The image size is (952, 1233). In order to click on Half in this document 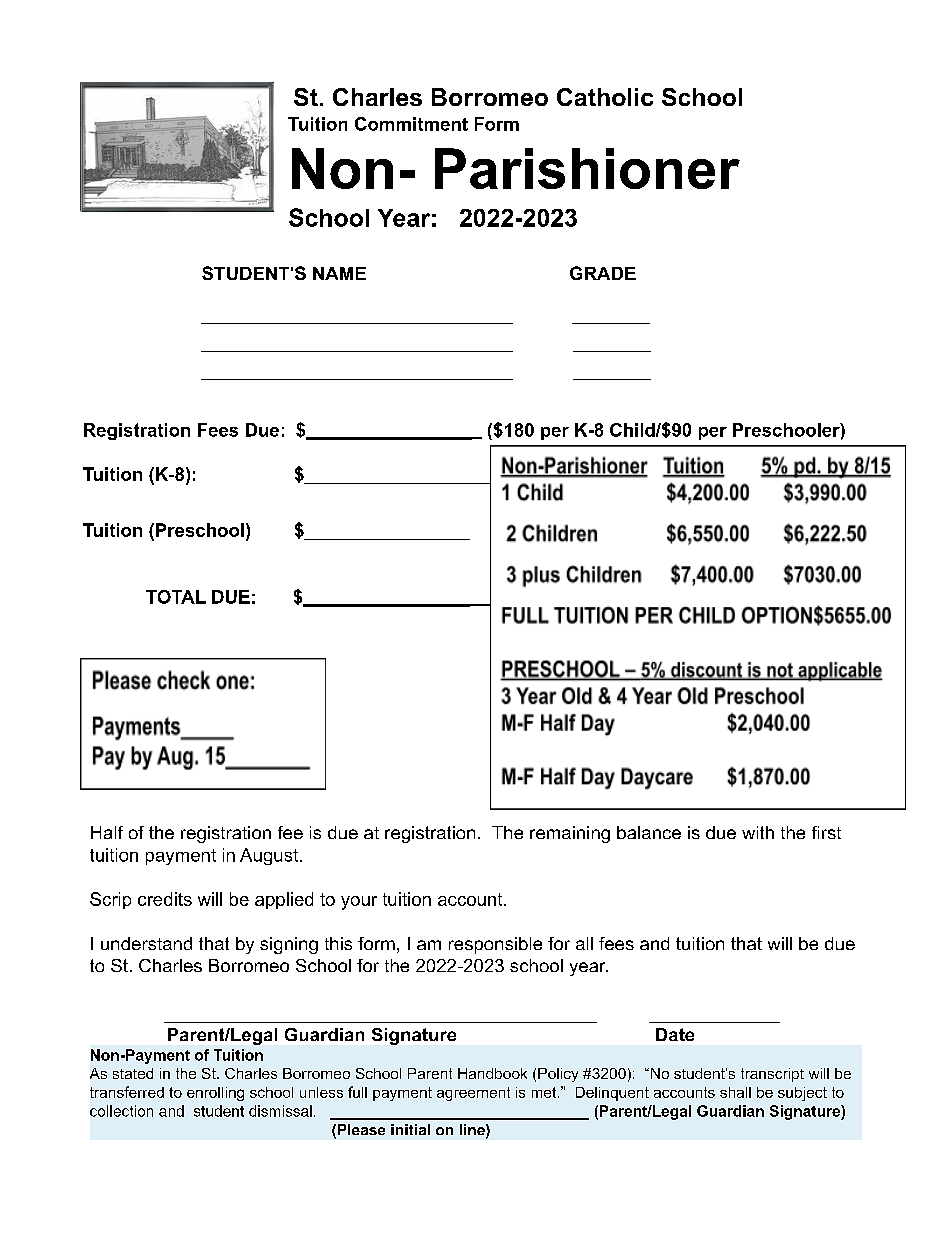, I will do `click(107, 832)`.
